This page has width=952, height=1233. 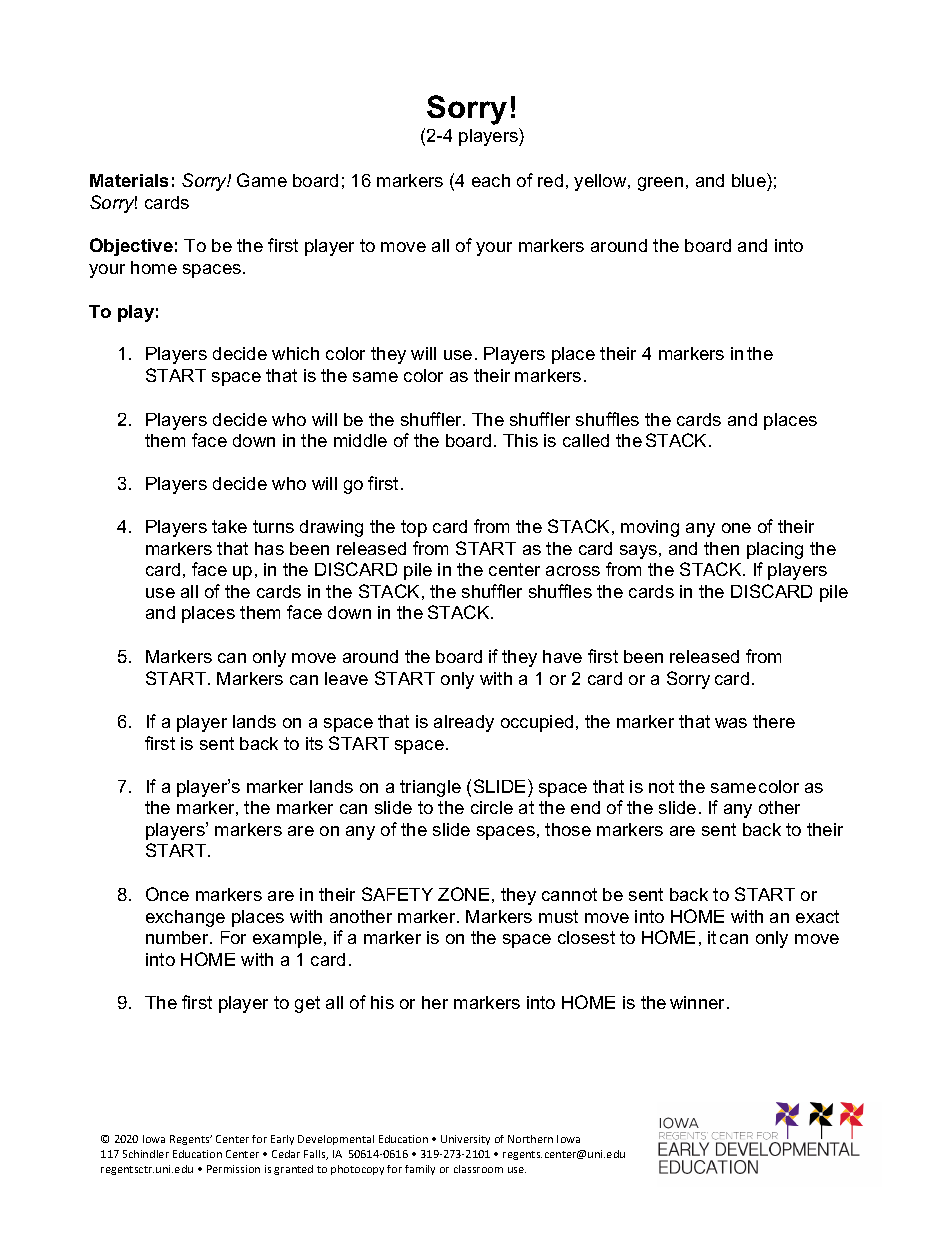 I want to click on each, so click(x=491, y=180).
